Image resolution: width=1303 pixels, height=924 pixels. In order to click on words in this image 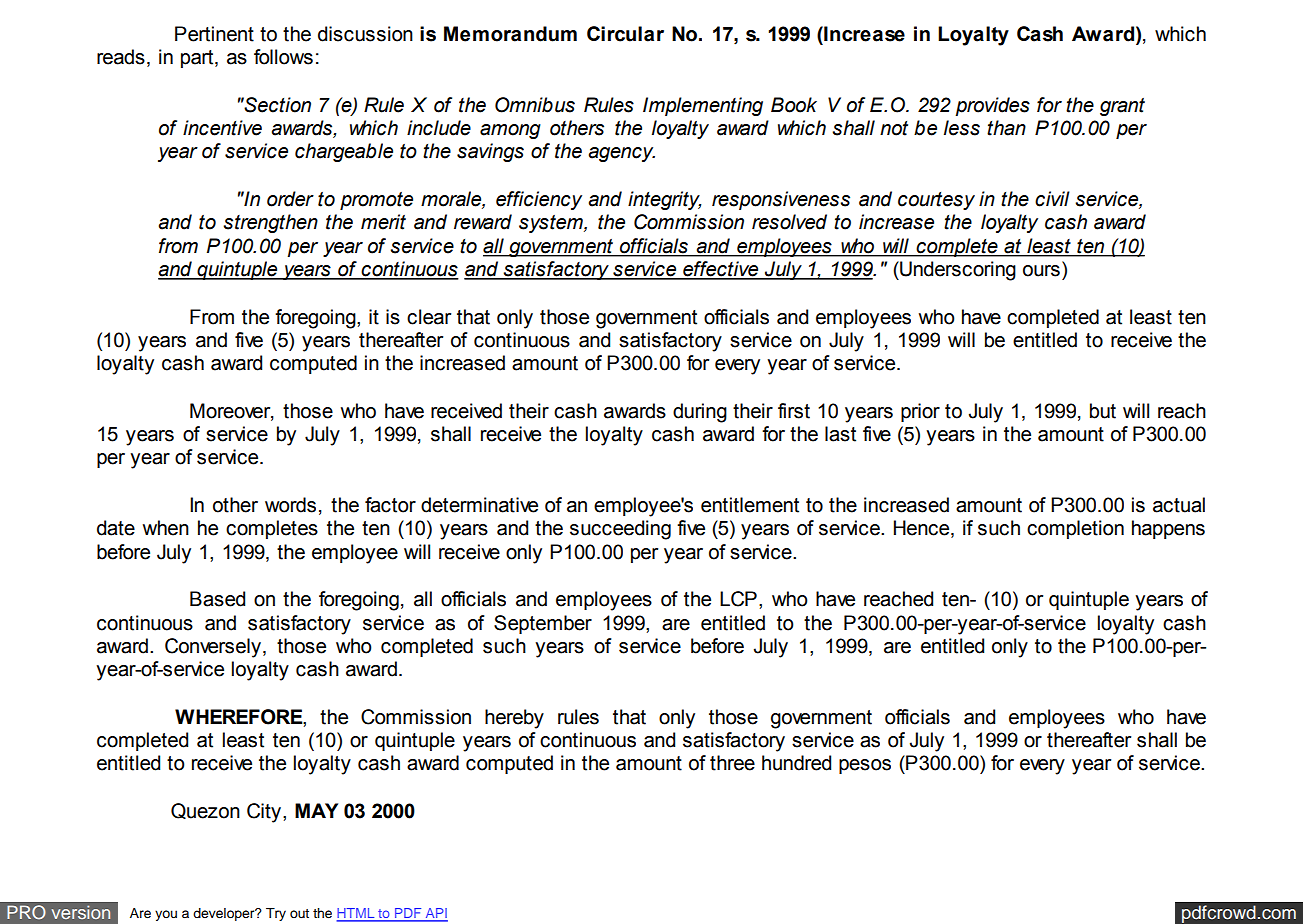, I will do `click(290, 505)`.
